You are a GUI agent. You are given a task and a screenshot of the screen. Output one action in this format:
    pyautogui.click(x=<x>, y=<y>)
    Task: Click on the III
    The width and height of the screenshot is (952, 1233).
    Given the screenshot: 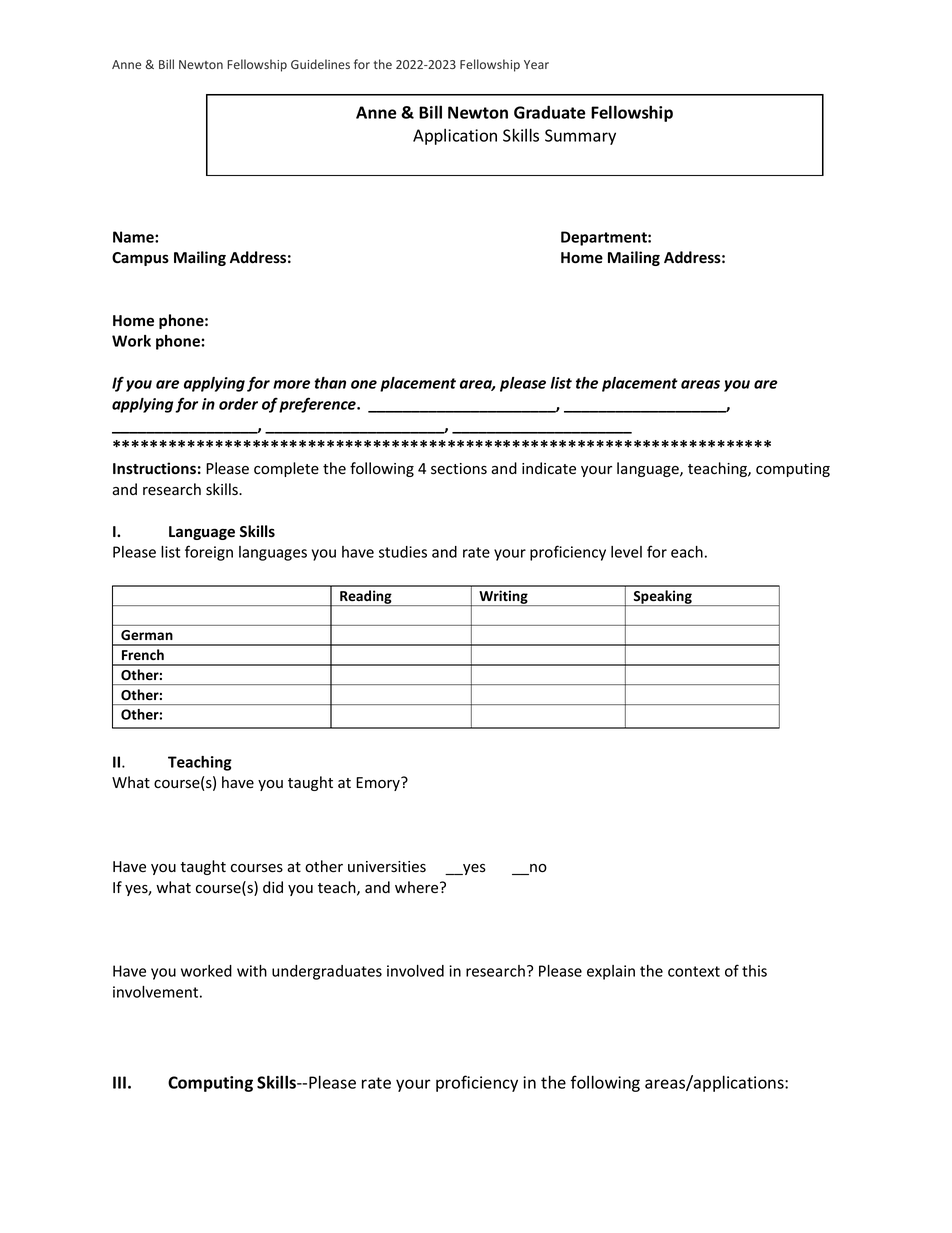 What is the action you would take?
    pyautogui.click(x=119, y=1082)
